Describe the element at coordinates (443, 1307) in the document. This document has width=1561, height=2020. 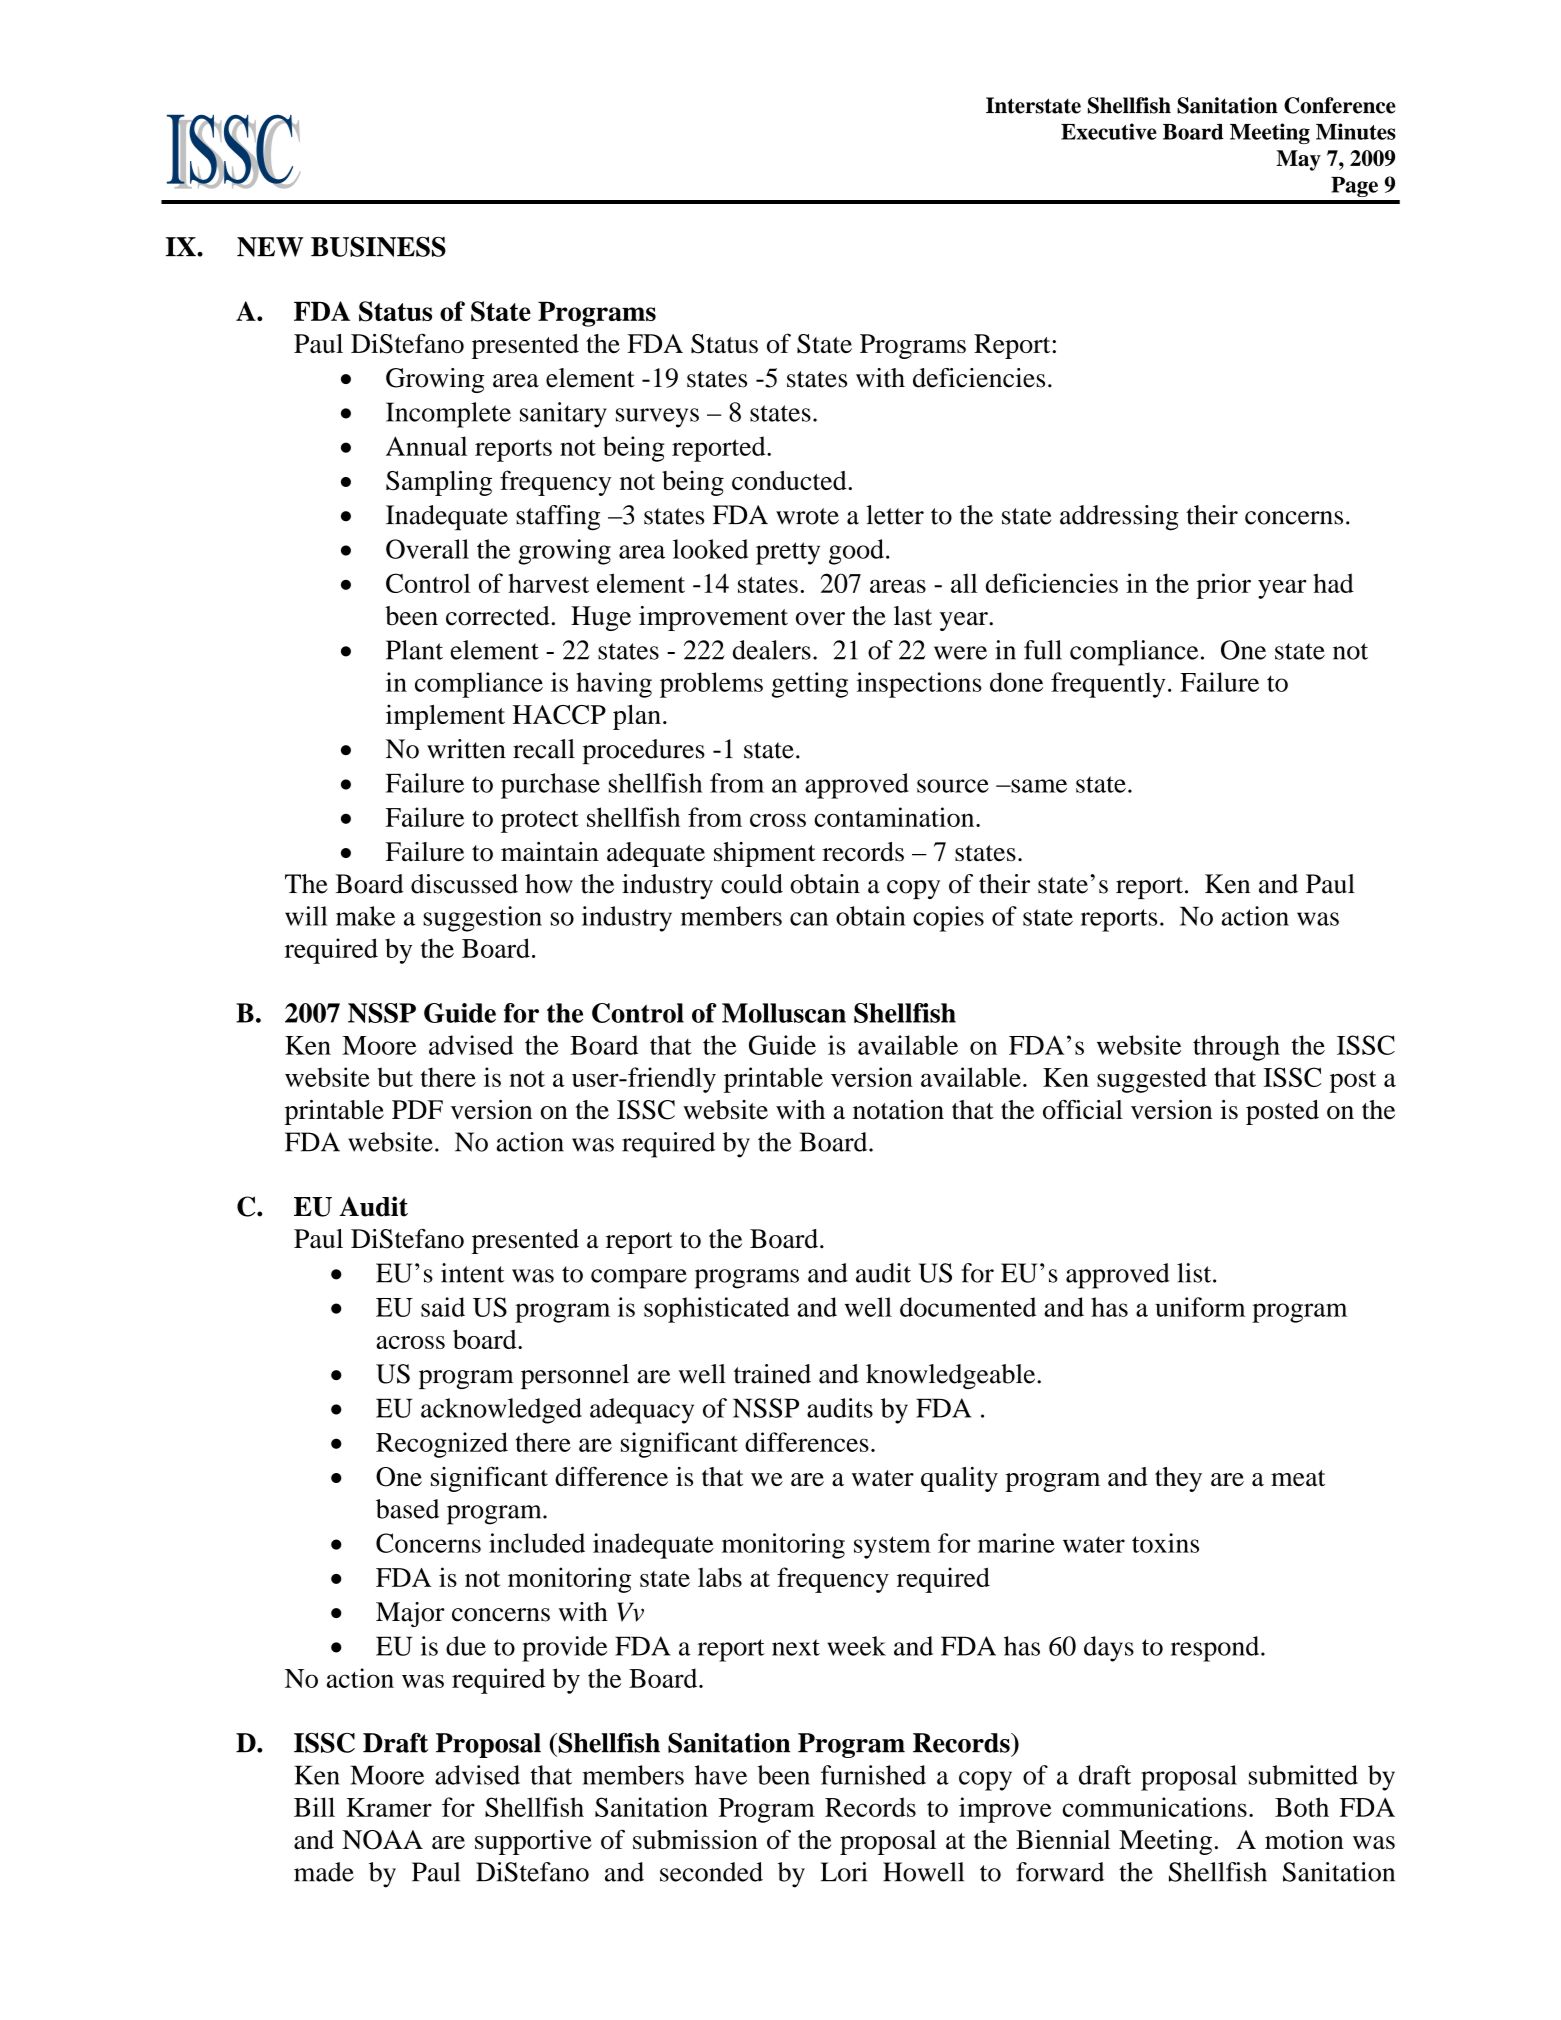
I see `said` at that location.
